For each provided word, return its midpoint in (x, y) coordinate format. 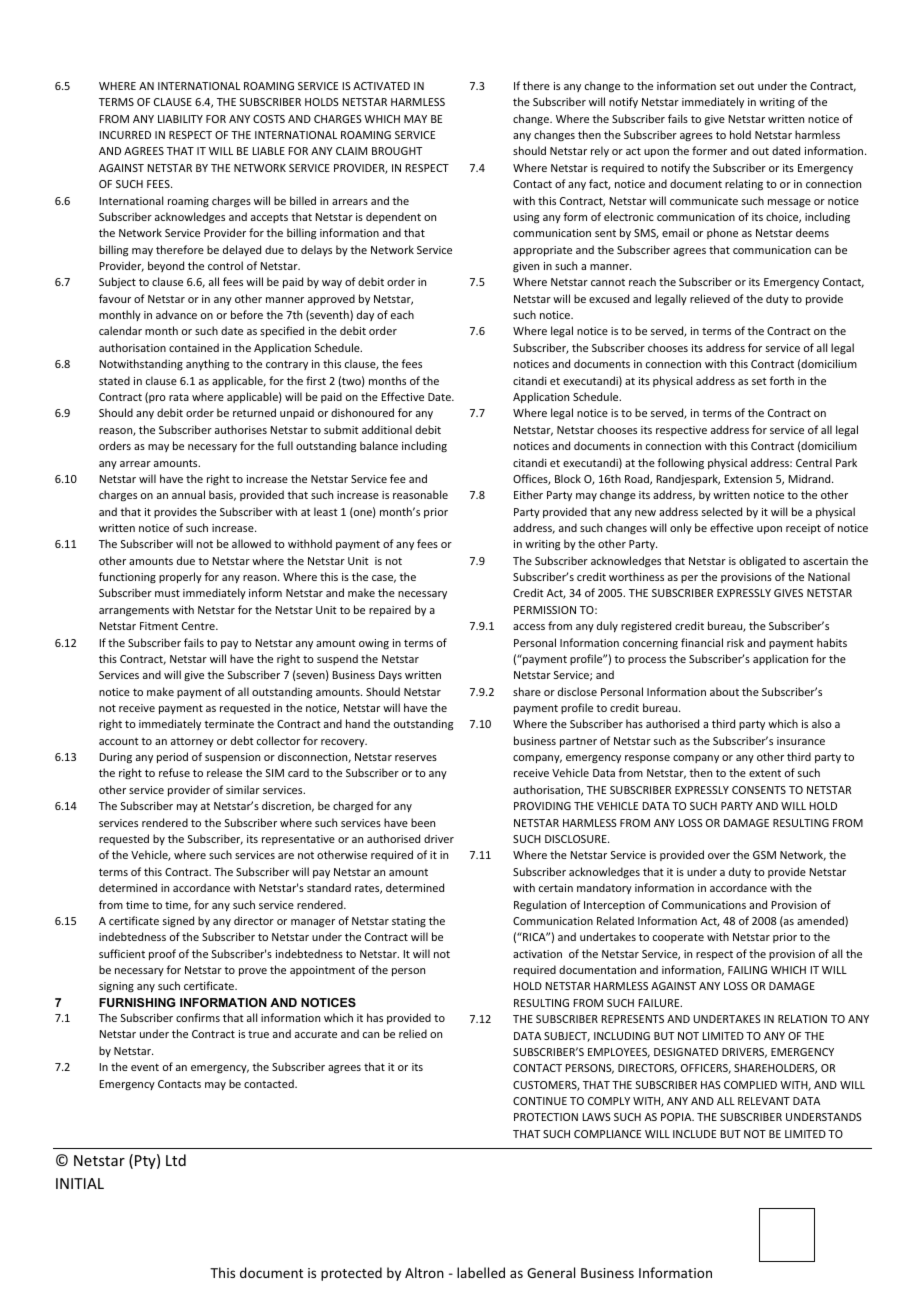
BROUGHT (397, 151)
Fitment (159, 626)
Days (390, 676)
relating (744, 185)
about (724, 691)
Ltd (176, 1160)
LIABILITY (180, 119)
